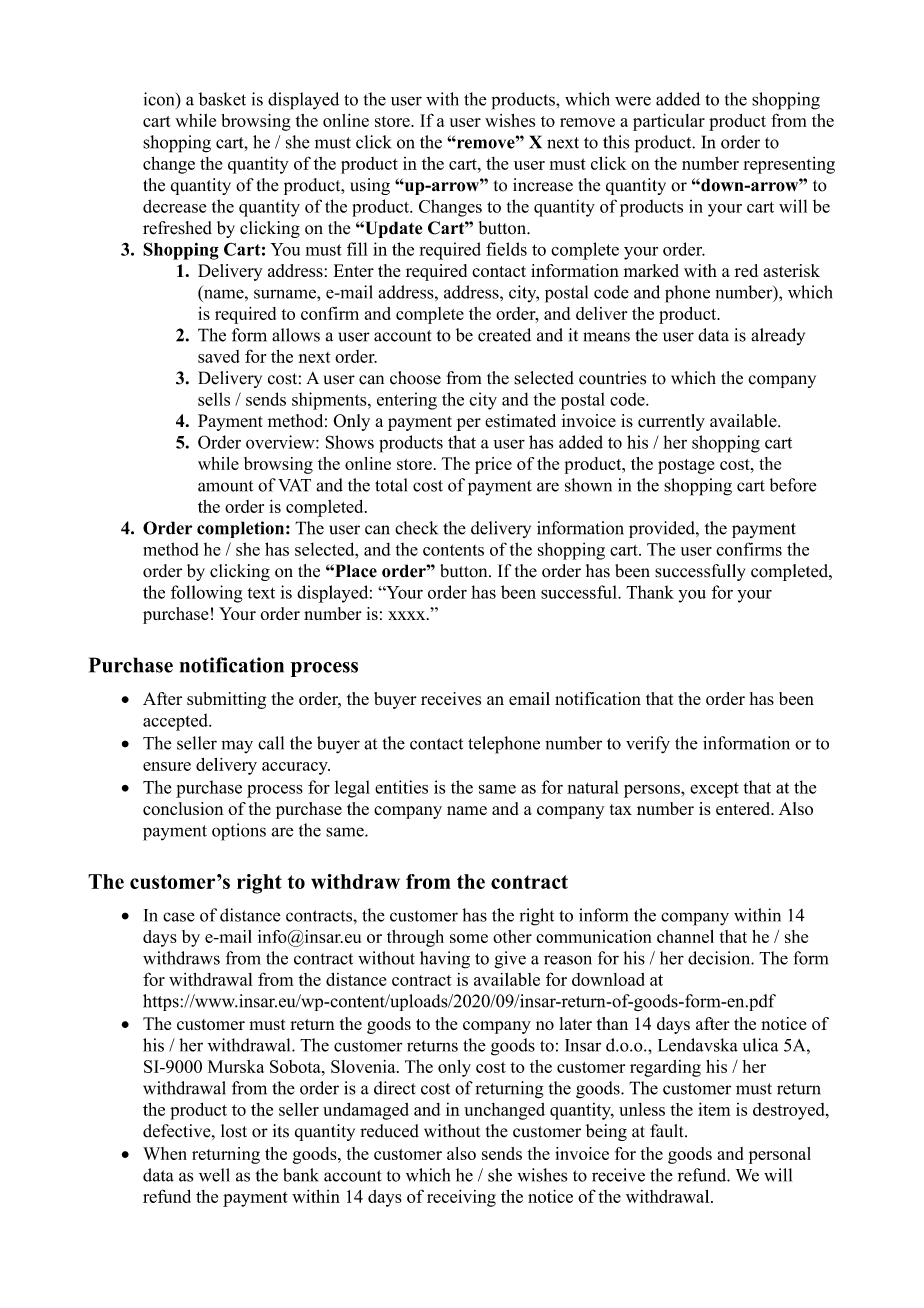  I want to click on case, so click(179, 917).
